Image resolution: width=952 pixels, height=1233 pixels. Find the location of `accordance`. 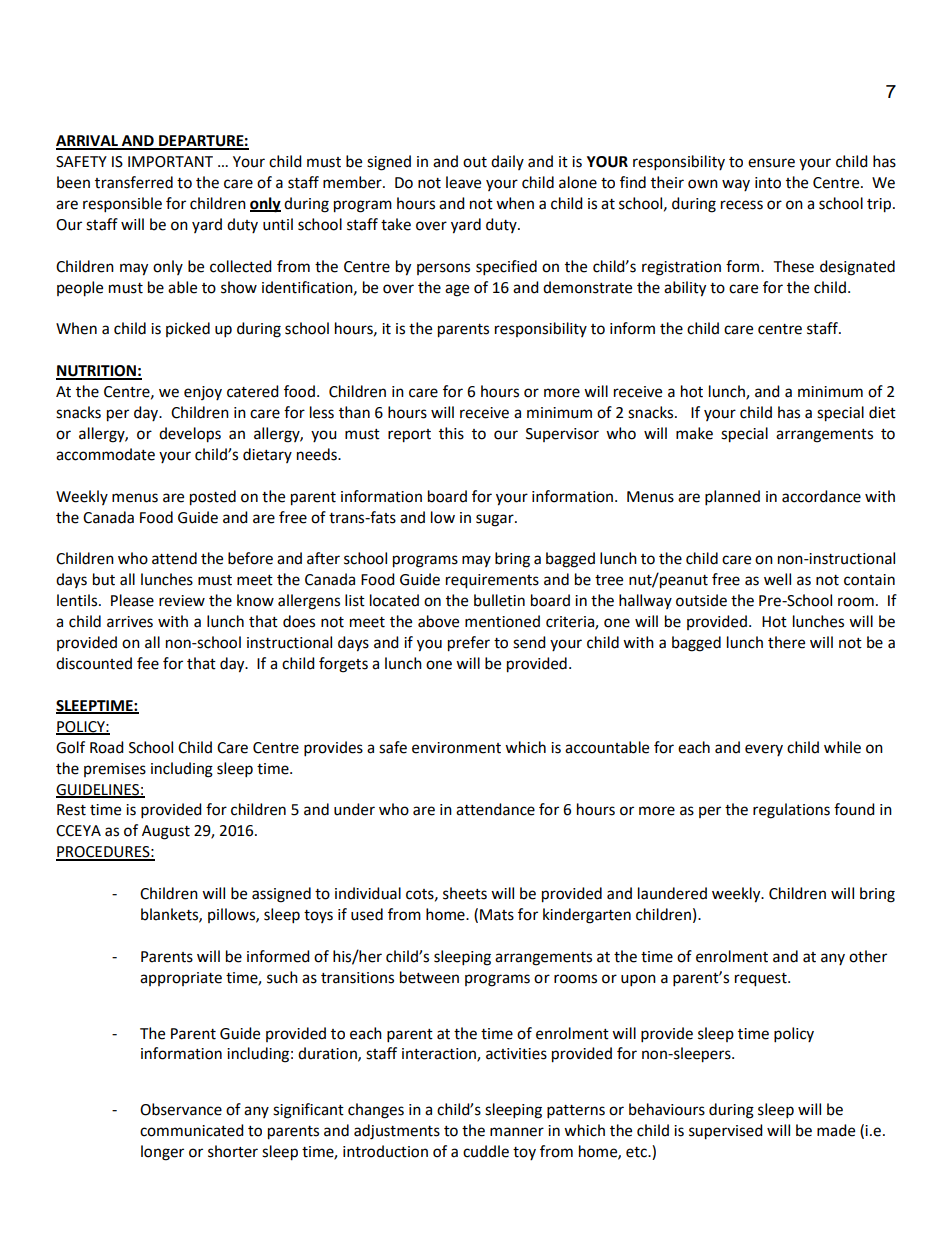

accordance is located at coordinates (821, 496).
